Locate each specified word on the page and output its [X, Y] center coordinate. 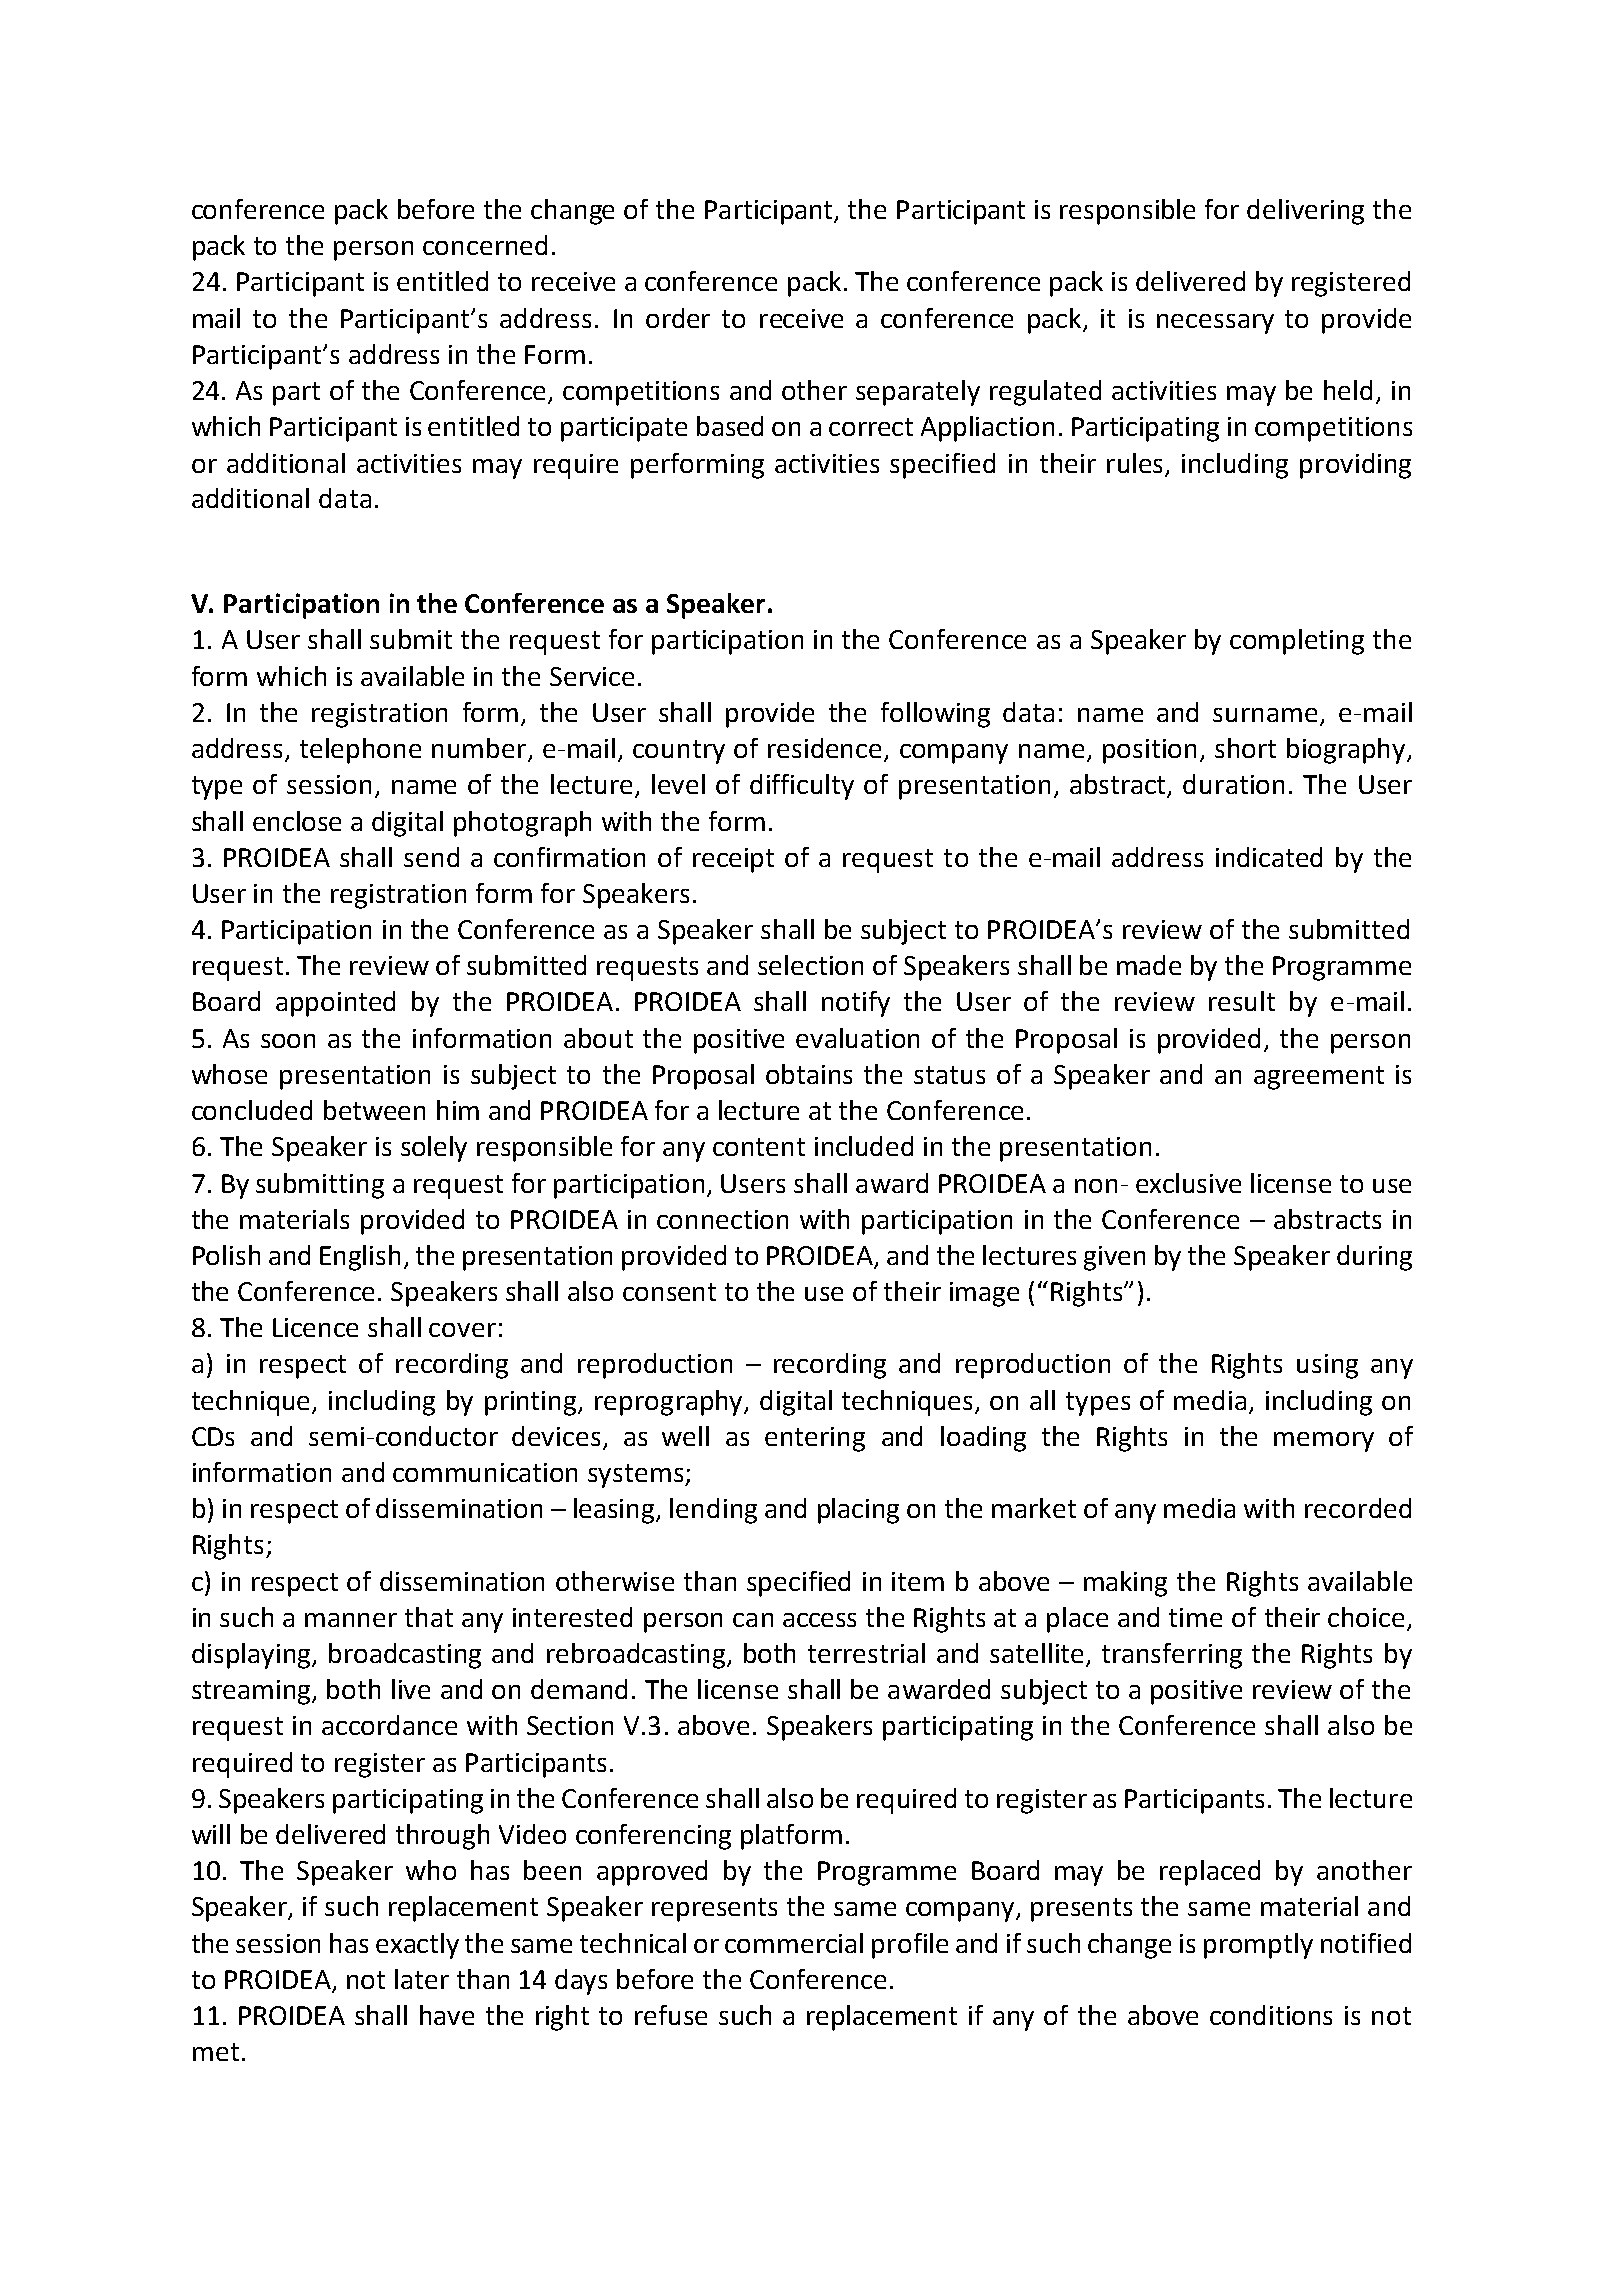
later [422, 1979]
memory [1324, 1442]
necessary [1215, 324]
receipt [733, 860]
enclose [297, 821]
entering [815, 1439]
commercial [794, 1943]
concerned [485, 245]
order [678, 318]
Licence [315, 1327]
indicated [1269, 857]
